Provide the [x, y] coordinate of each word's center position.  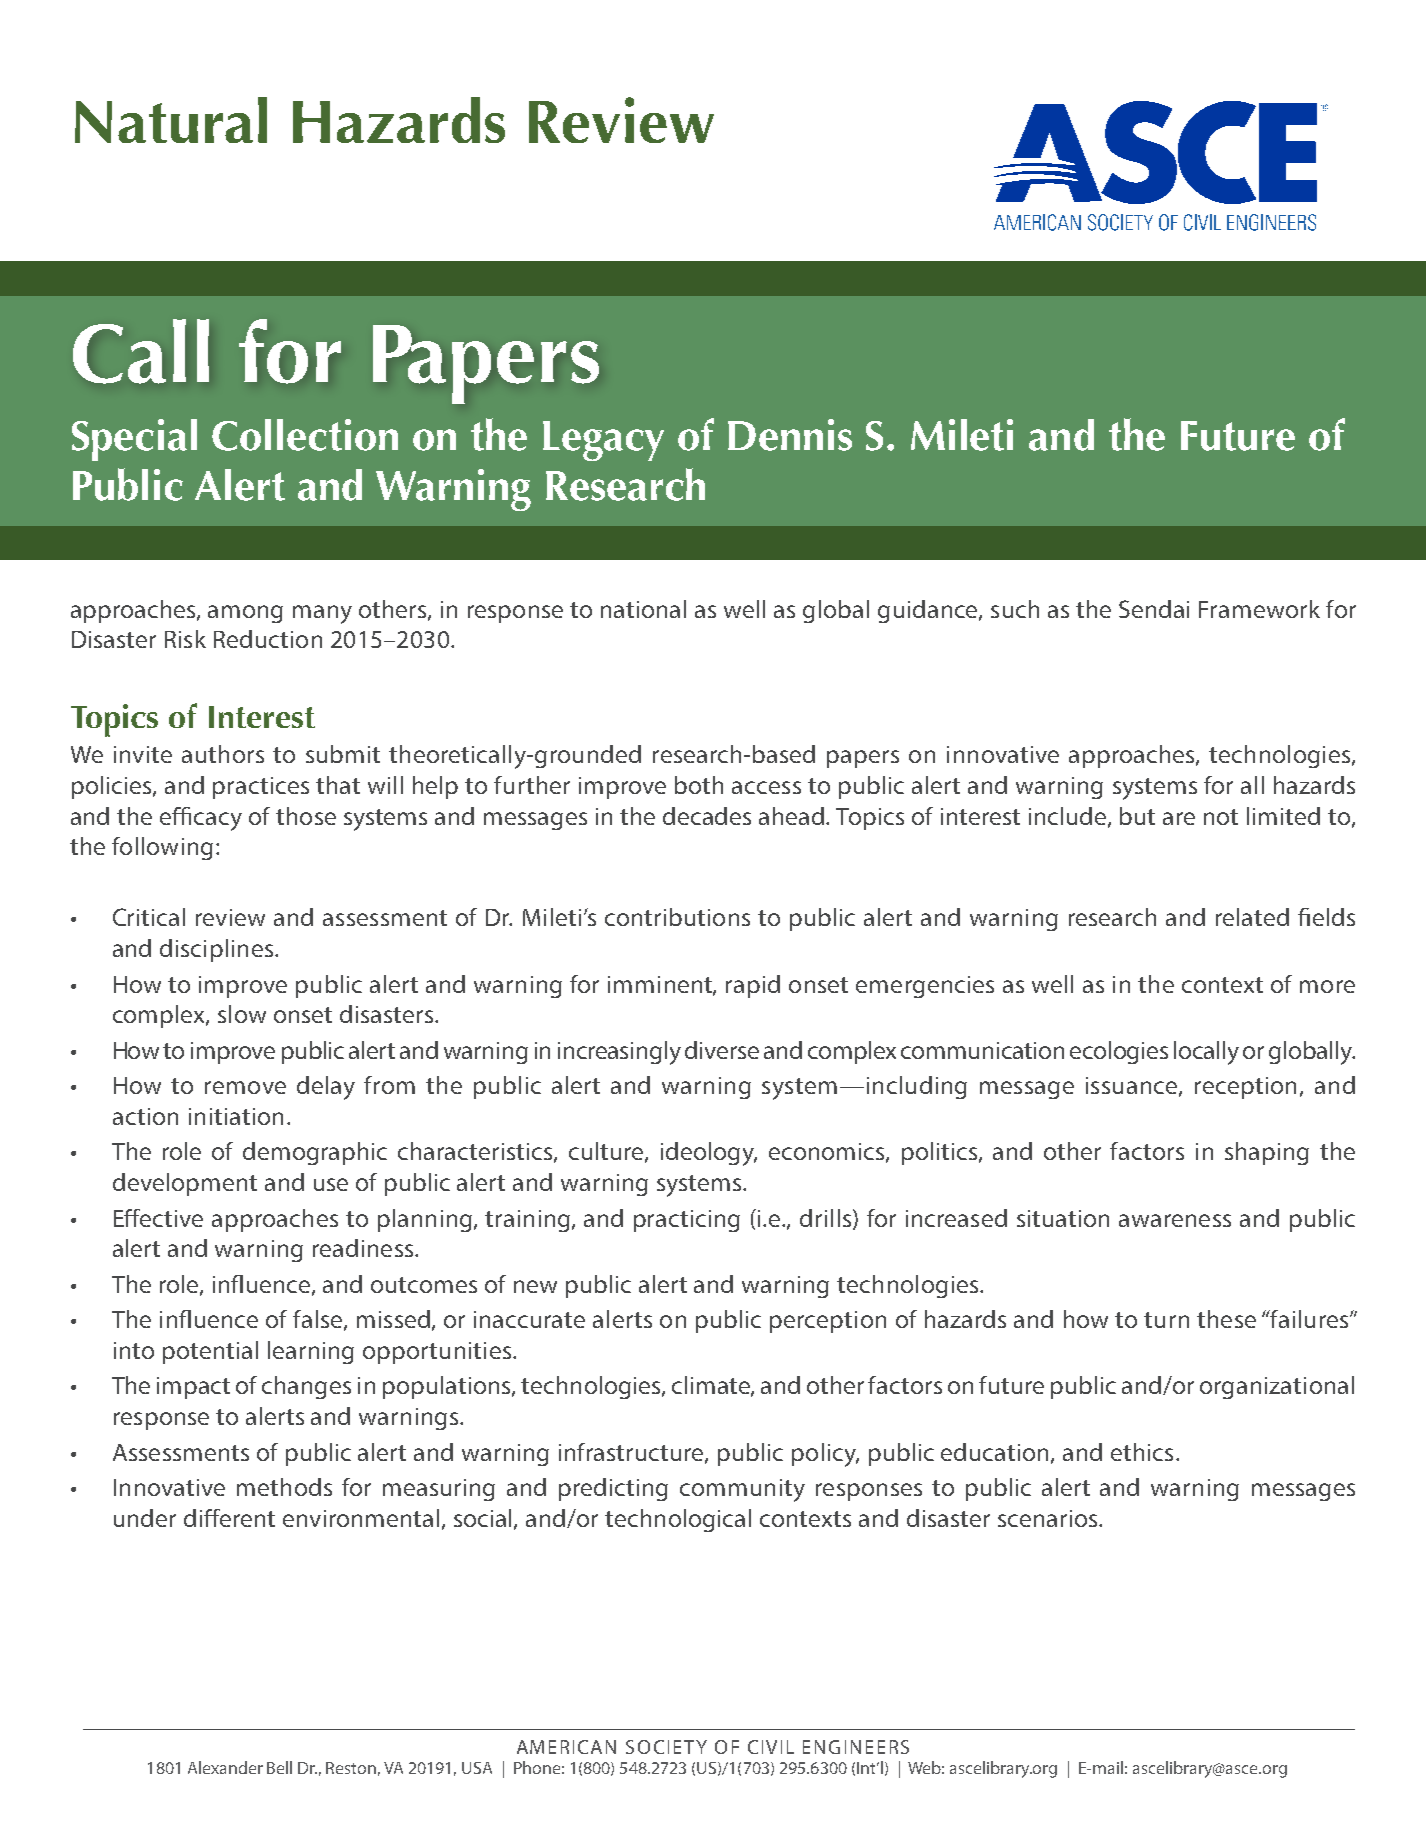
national [643, 609]
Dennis [790, 435]
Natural [171, 120]
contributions [677, 917]
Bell [279, 1767]
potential [210, 1352]
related [1252, 917]
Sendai [1154, 609]
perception [828, 1322]
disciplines [216, 950]
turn [1166, 1320]
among [245, 614]
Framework [1259, 609]
